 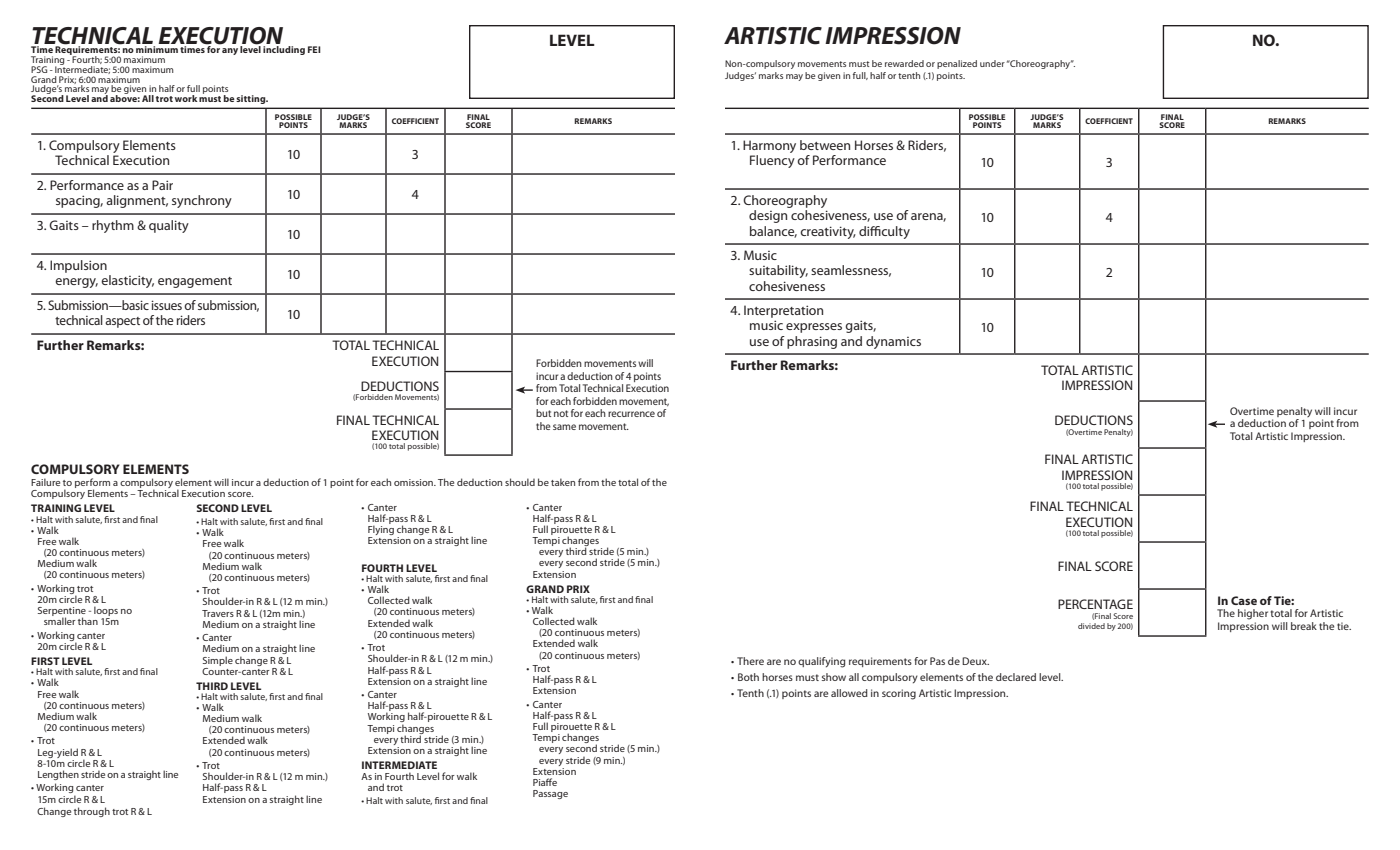 I want to click on dynamics, so click(x=893, y=342).
